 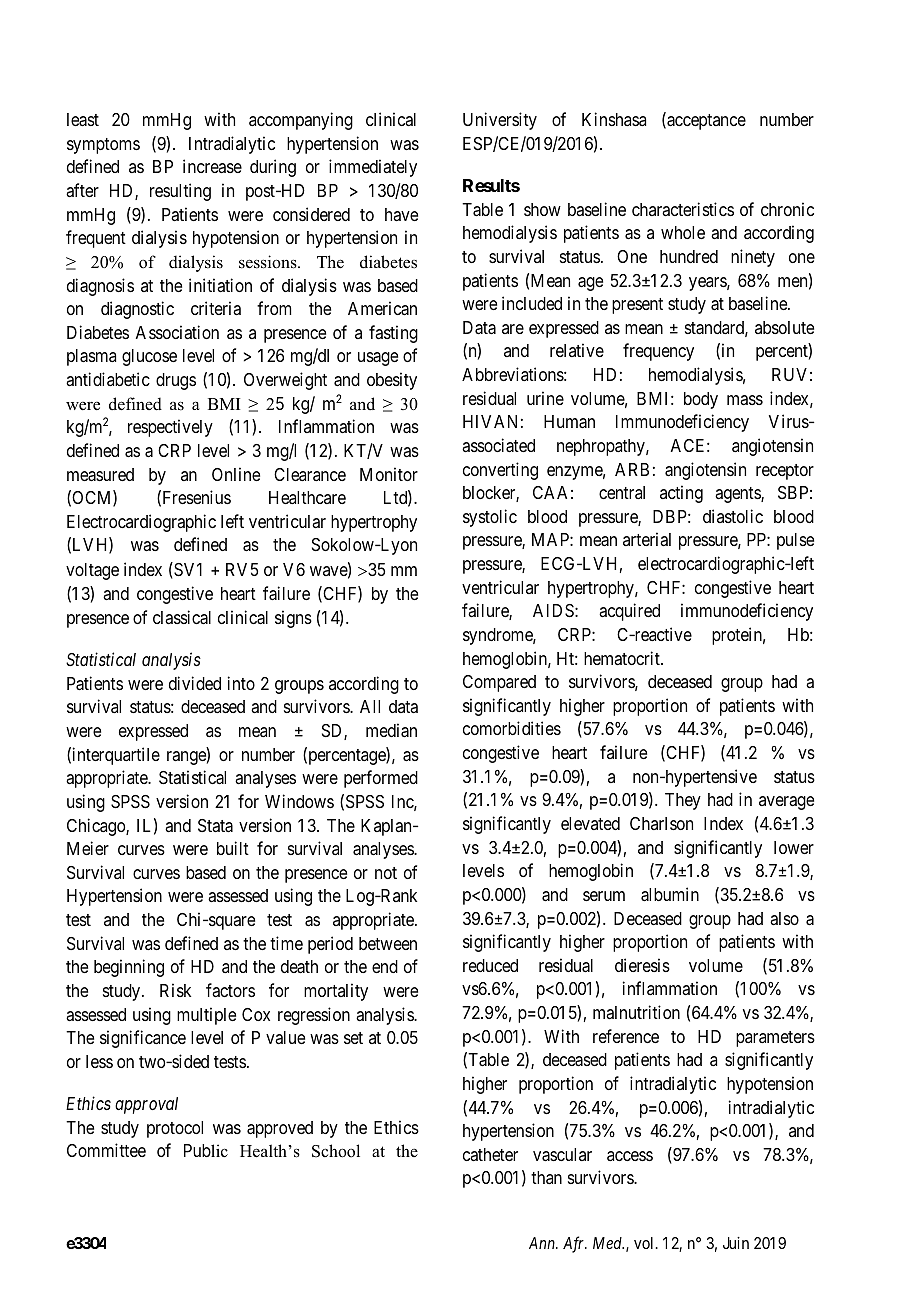 What do you see at coordinates (206, 1151) in the screenshot?
I see `Public` at bounding box center [206, 1151].
